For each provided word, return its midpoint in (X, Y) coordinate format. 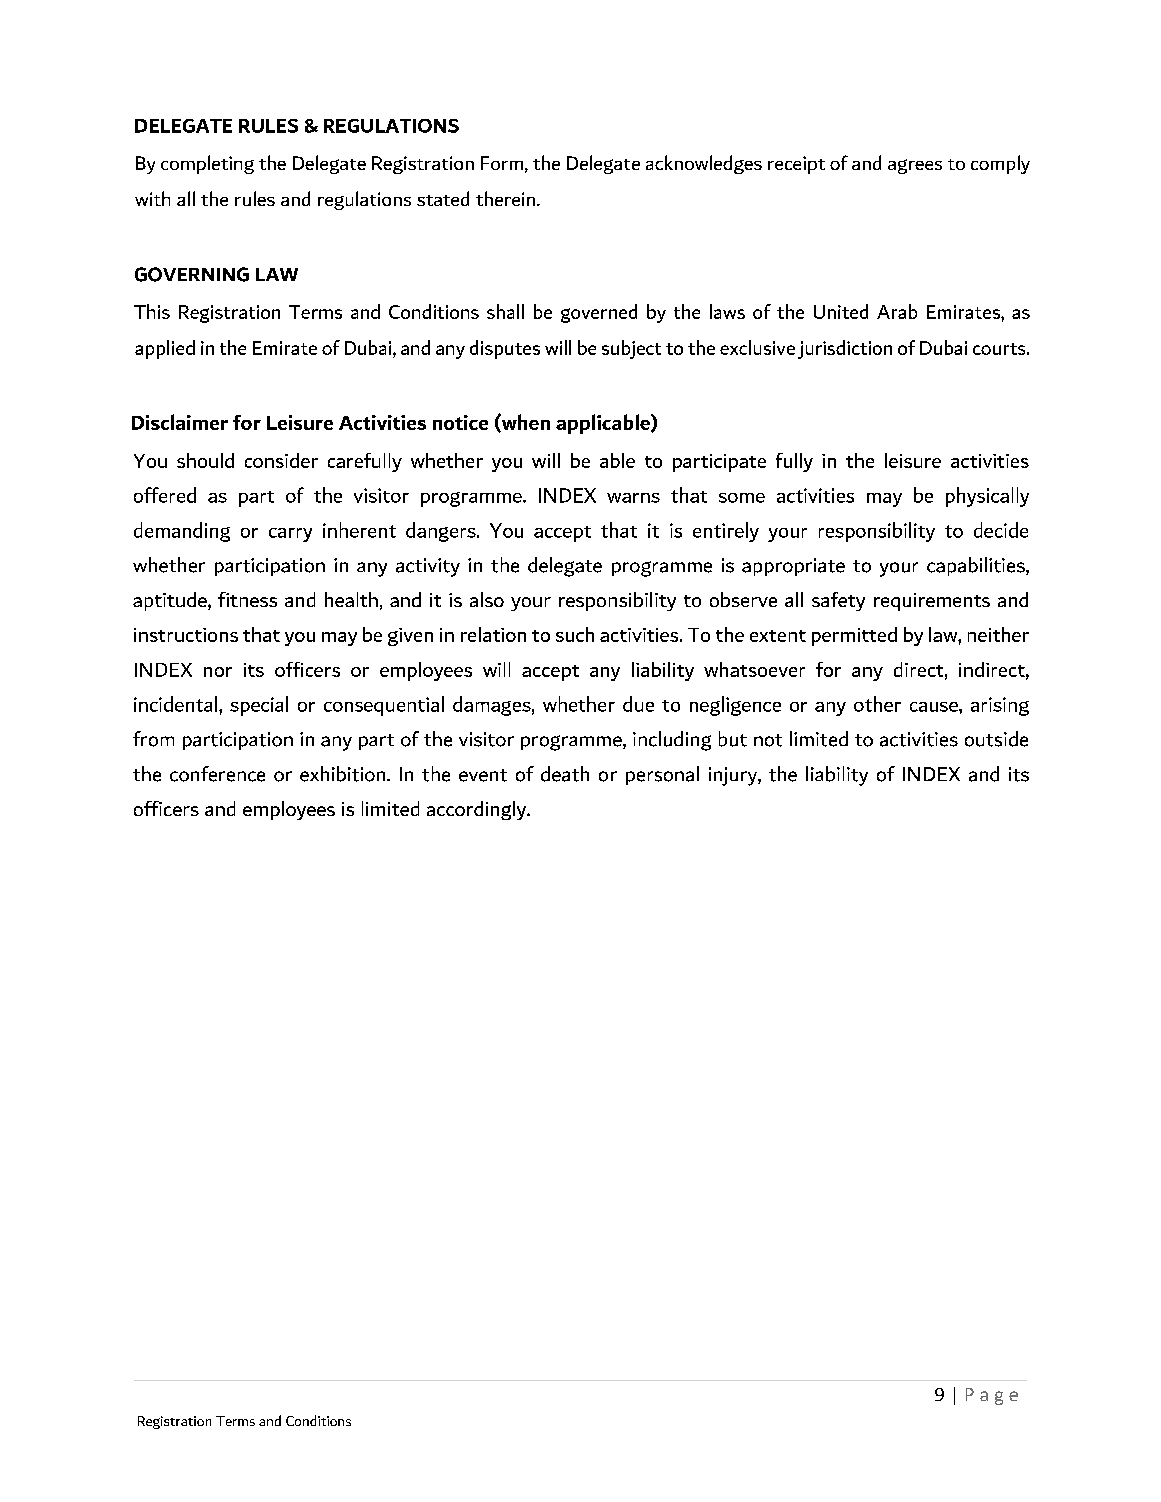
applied (165, 349)
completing (207, 164)
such (575, 634)
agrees (915, 166)
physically (987, 497)
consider (281, 460)
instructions (186, 635)
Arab (897, 311)
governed (599, 313)
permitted (854, 636)
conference (217, 774)
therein (505, 198)
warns (633, 498)
